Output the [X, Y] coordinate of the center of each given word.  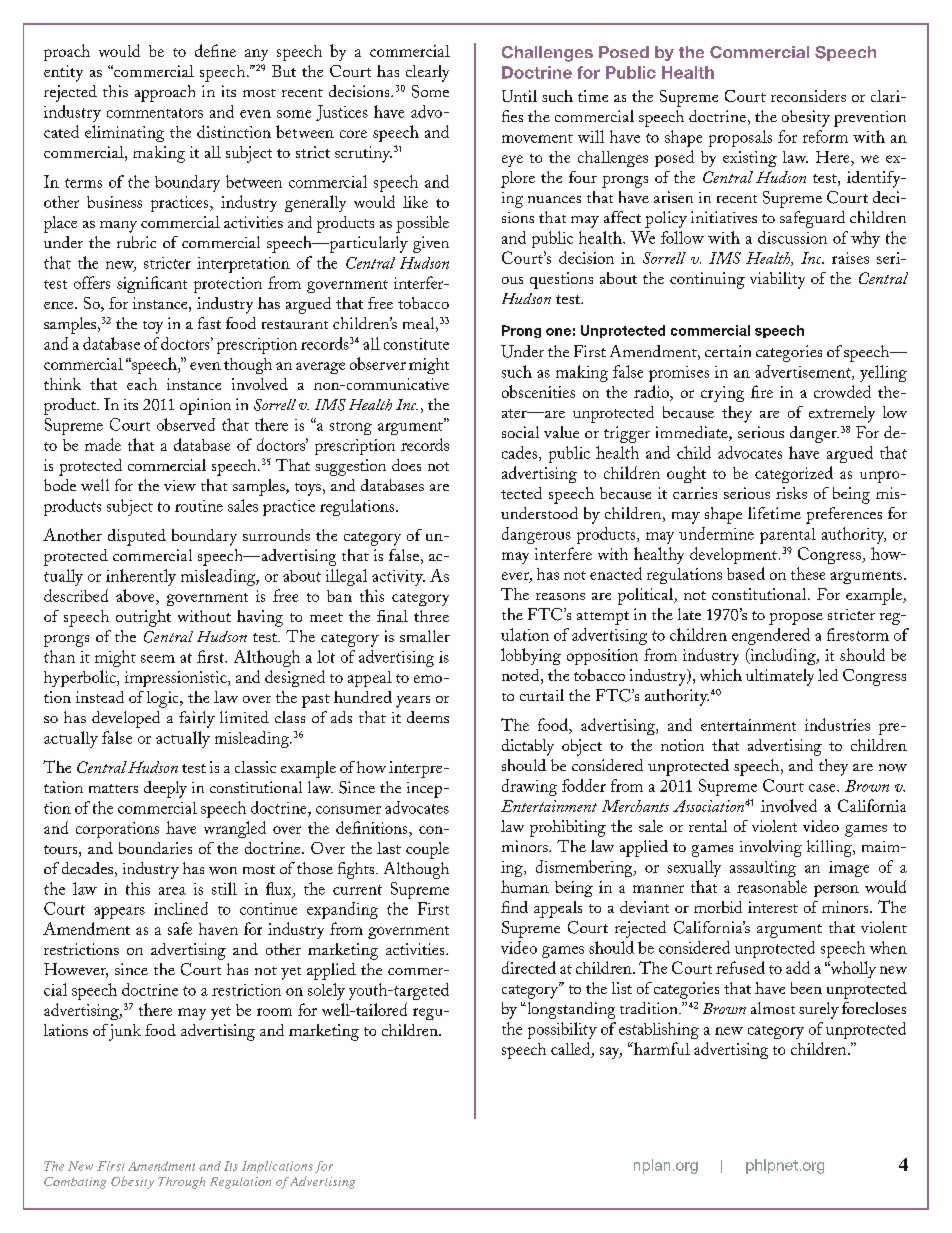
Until [519, 96]
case [823, 788]
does [406, 465]
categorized [794, 474]
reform [825, 136]
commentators [155, 113]
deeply [165, 789]
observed [186, 424]
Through [181, 1183]
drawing [529, 787]
